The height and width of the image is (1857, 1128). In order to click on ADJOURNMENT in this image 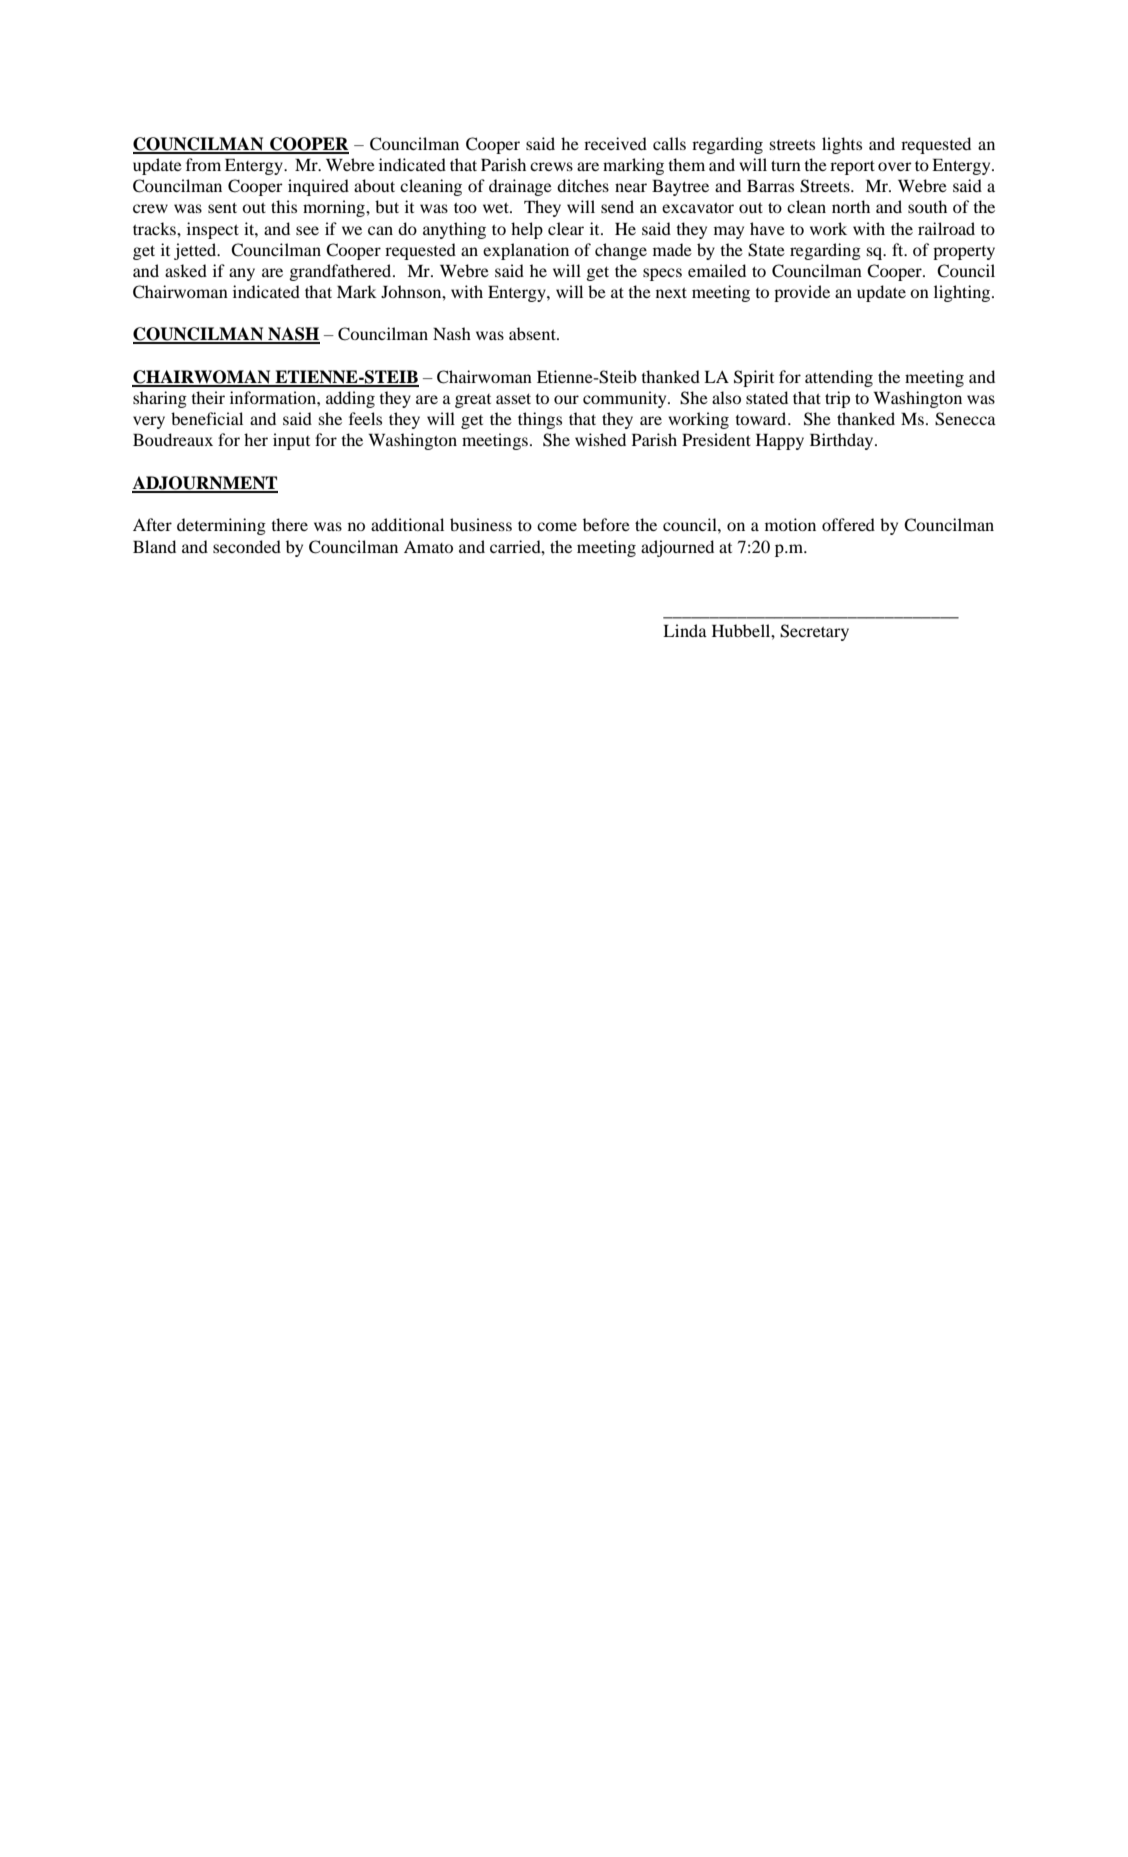, I will do `click(205, 484)`.
